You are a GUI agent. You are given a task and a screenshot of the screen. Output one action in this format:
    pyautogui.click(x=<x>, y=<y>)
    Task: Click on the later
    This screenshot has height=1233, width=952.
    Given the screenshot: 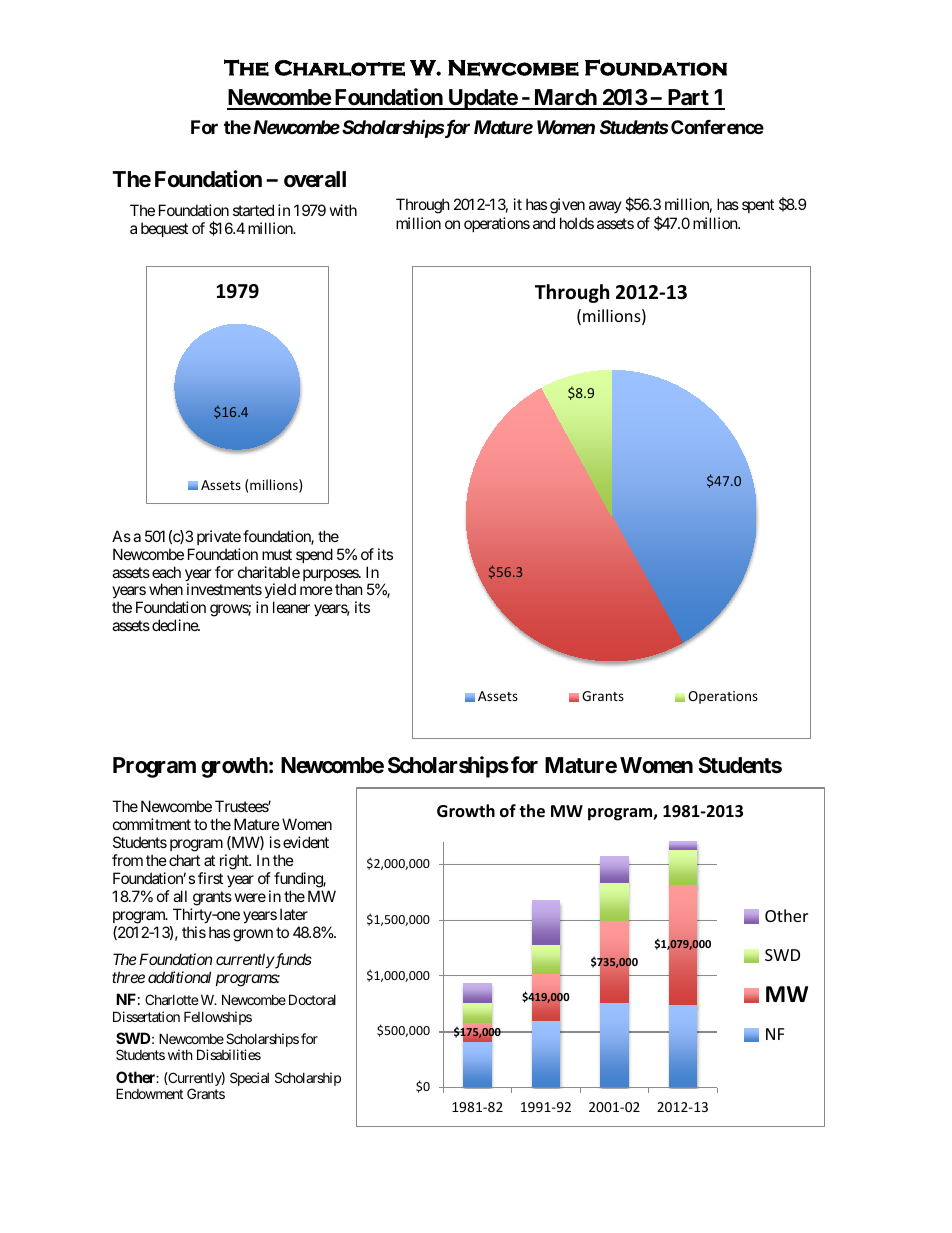 What is the action you would take?
    pyautogui.click(x=294, y=914)
